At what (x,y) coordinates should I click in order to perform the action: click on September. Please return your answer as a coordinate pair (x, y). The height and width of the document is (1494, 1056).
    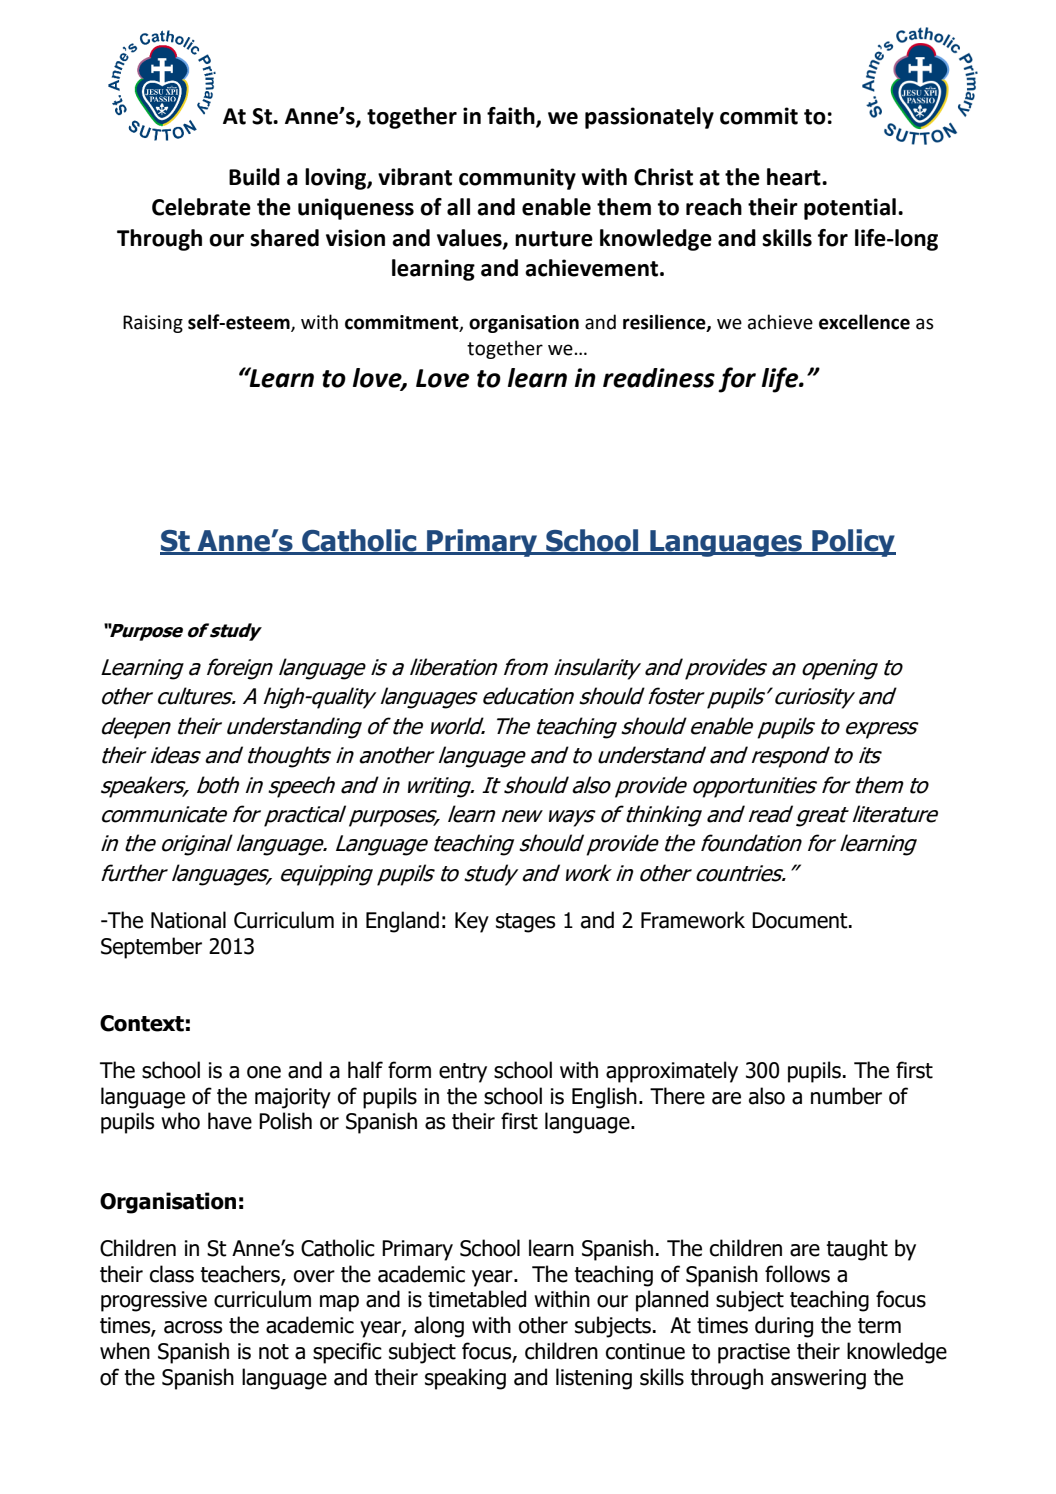
    Looking at the image, I should click on (151, 948).
